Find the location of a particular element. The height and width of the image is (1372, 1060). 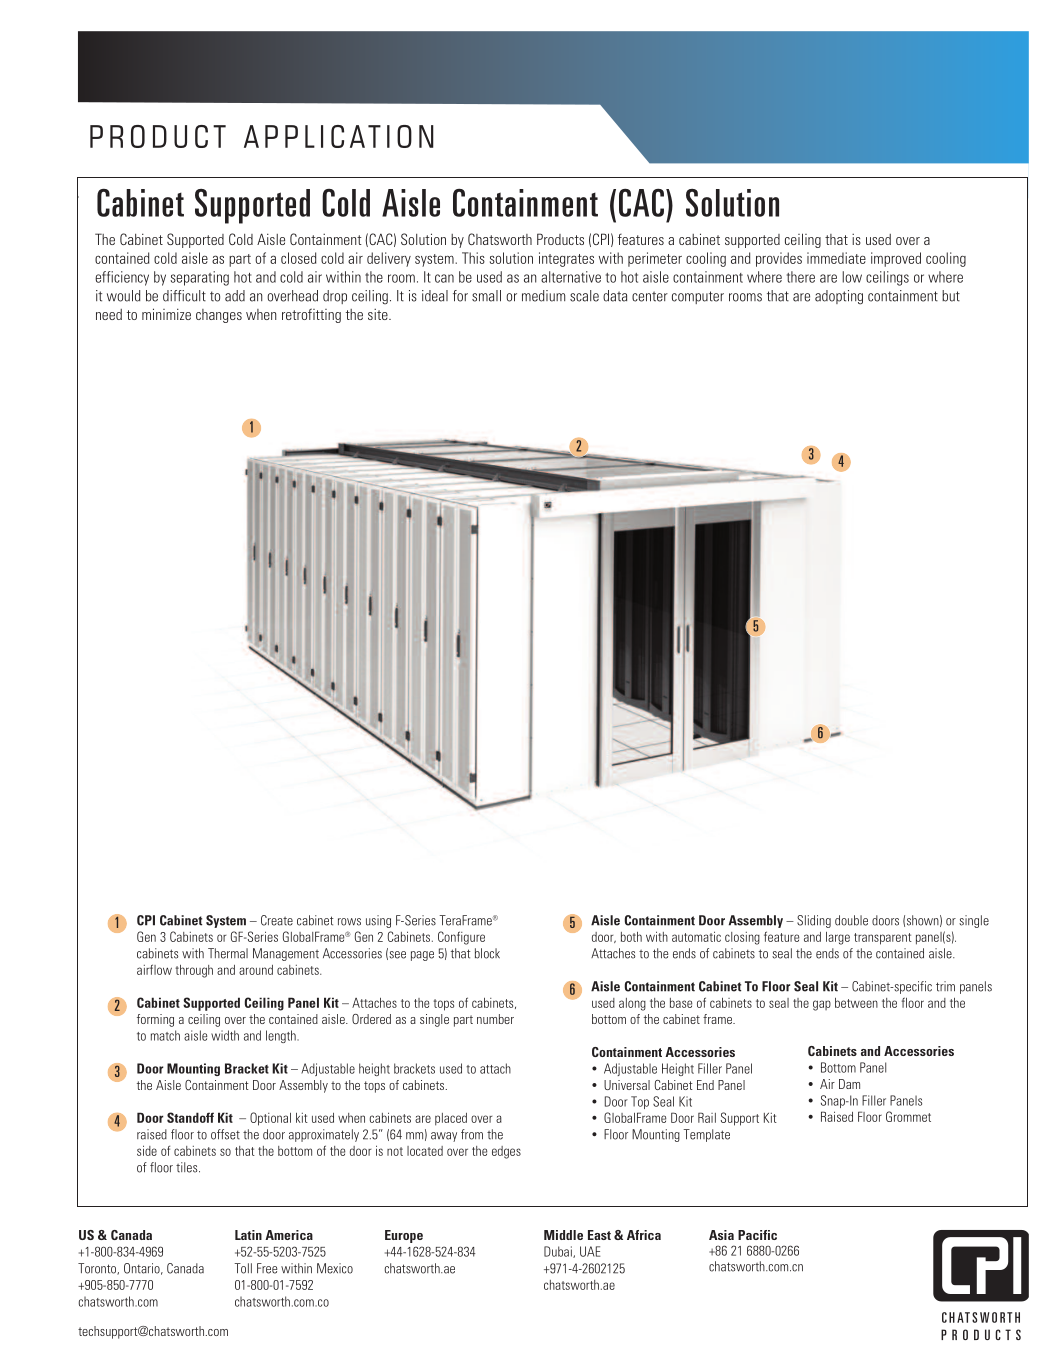

double is located at coordinates (851, 920).
